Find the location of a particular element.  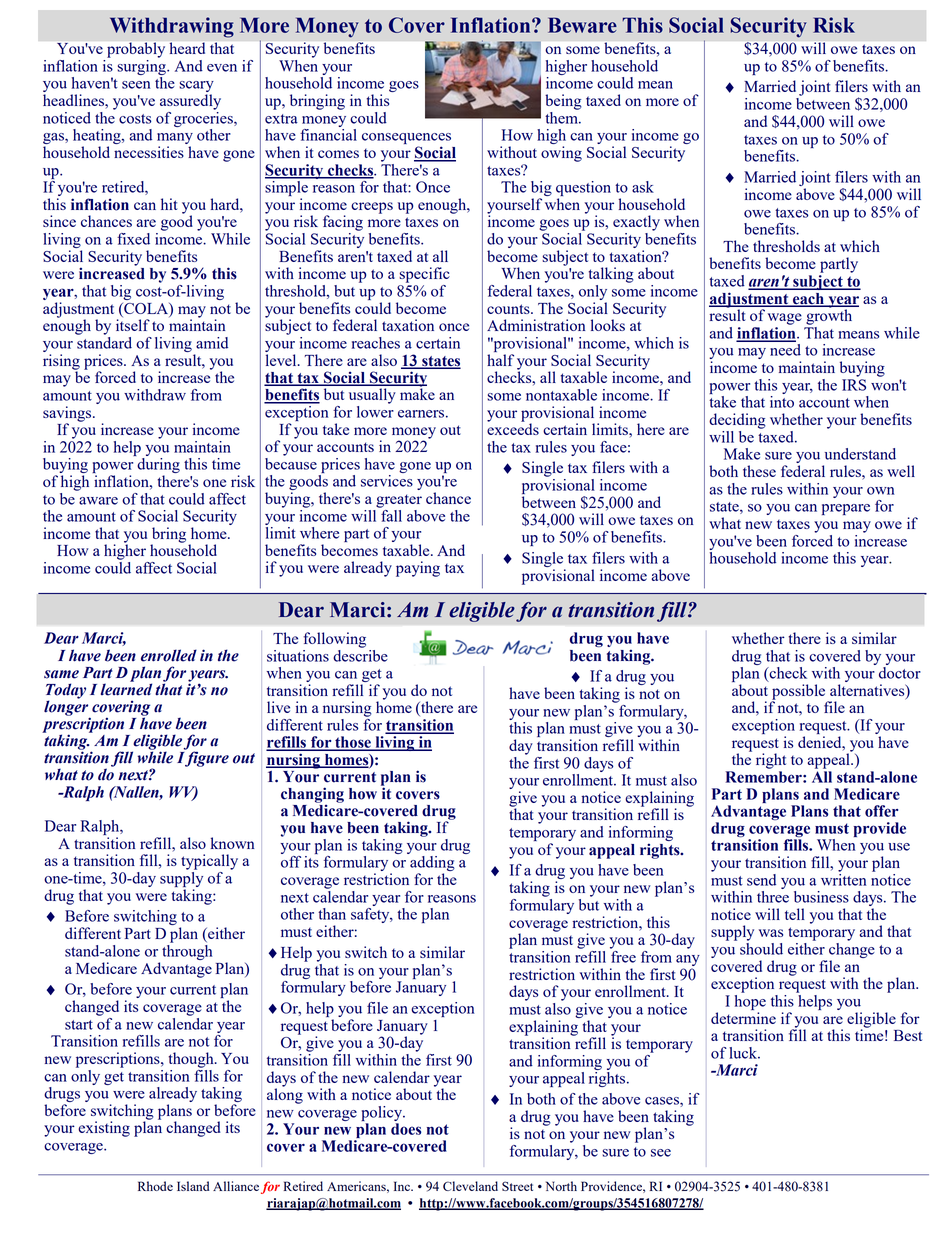

enrolled is located at coordinates (169, 655).
